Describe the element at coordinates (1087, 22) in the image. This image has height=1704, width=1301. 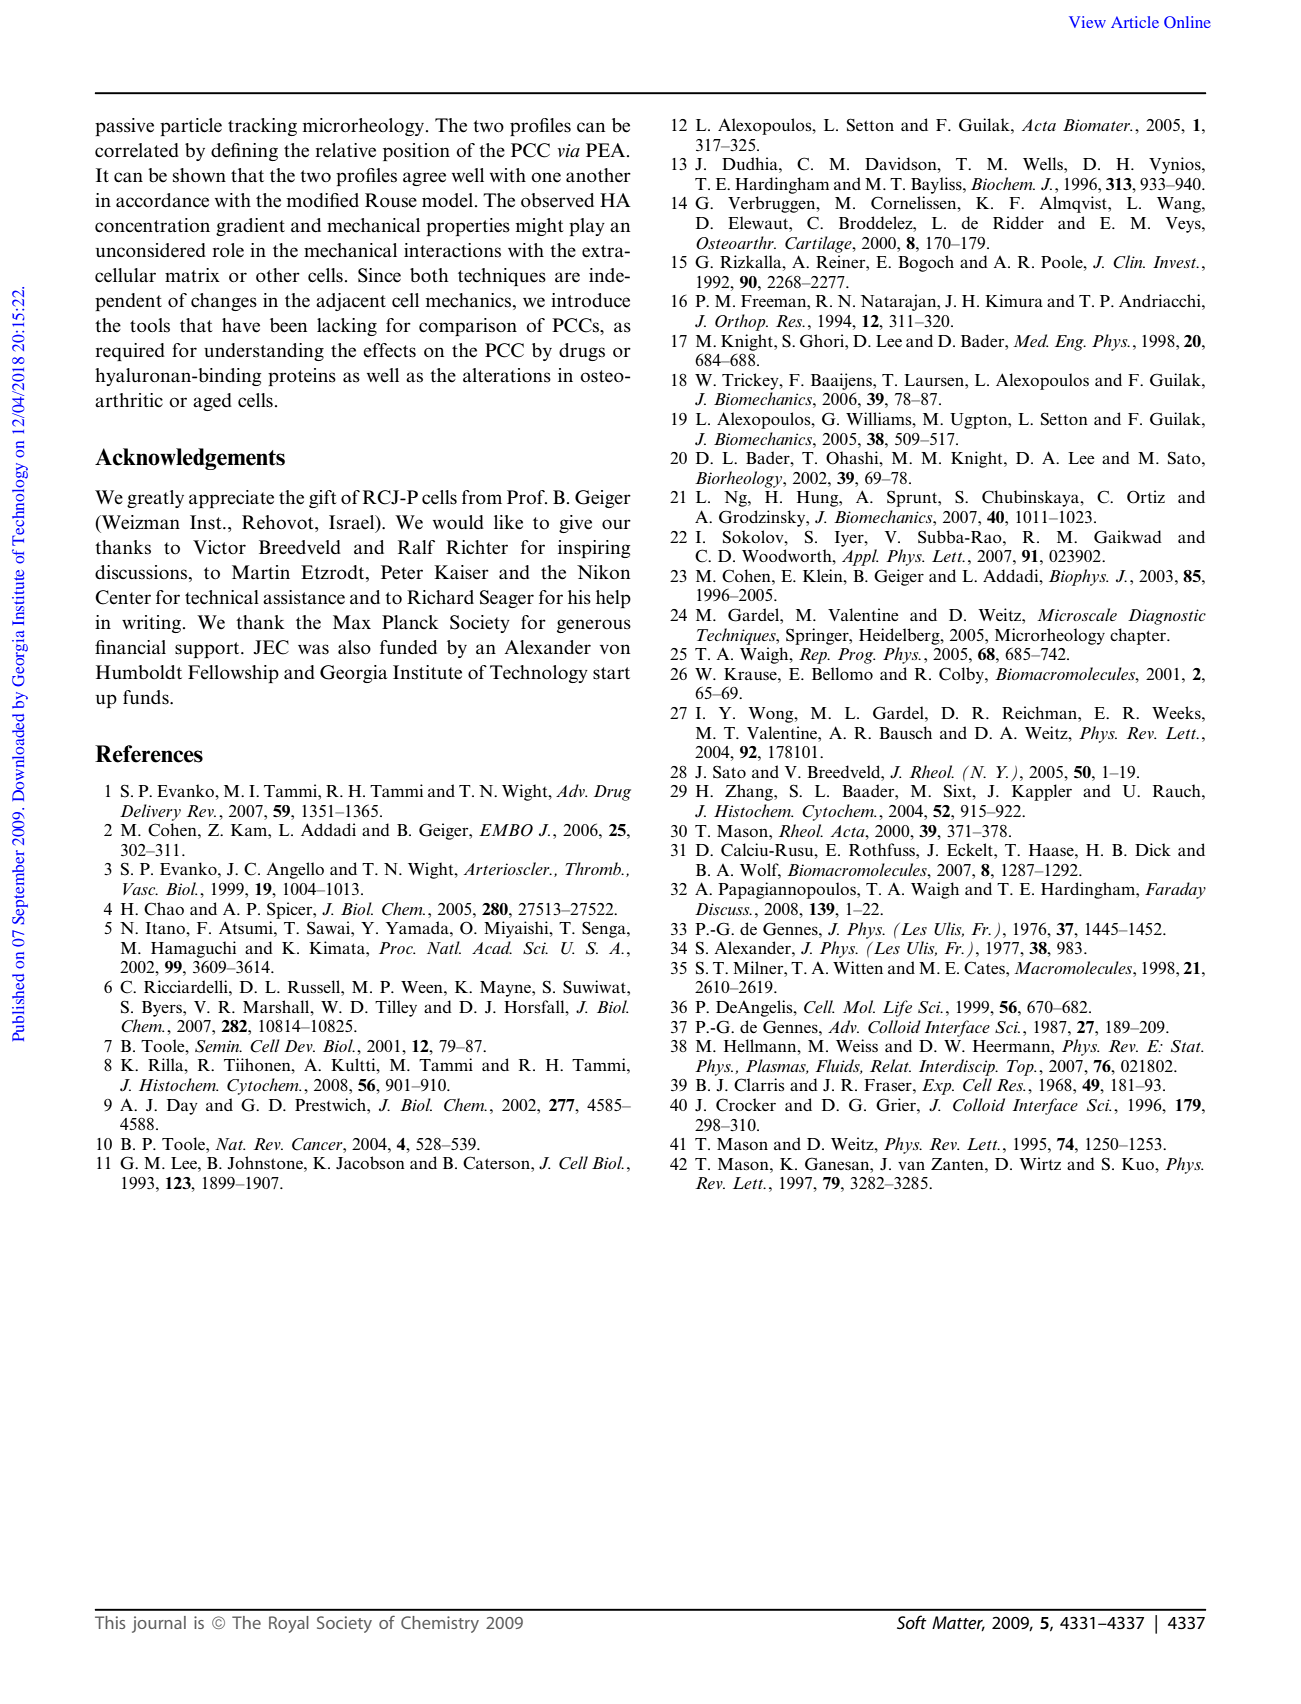
I see `View` at that location.
